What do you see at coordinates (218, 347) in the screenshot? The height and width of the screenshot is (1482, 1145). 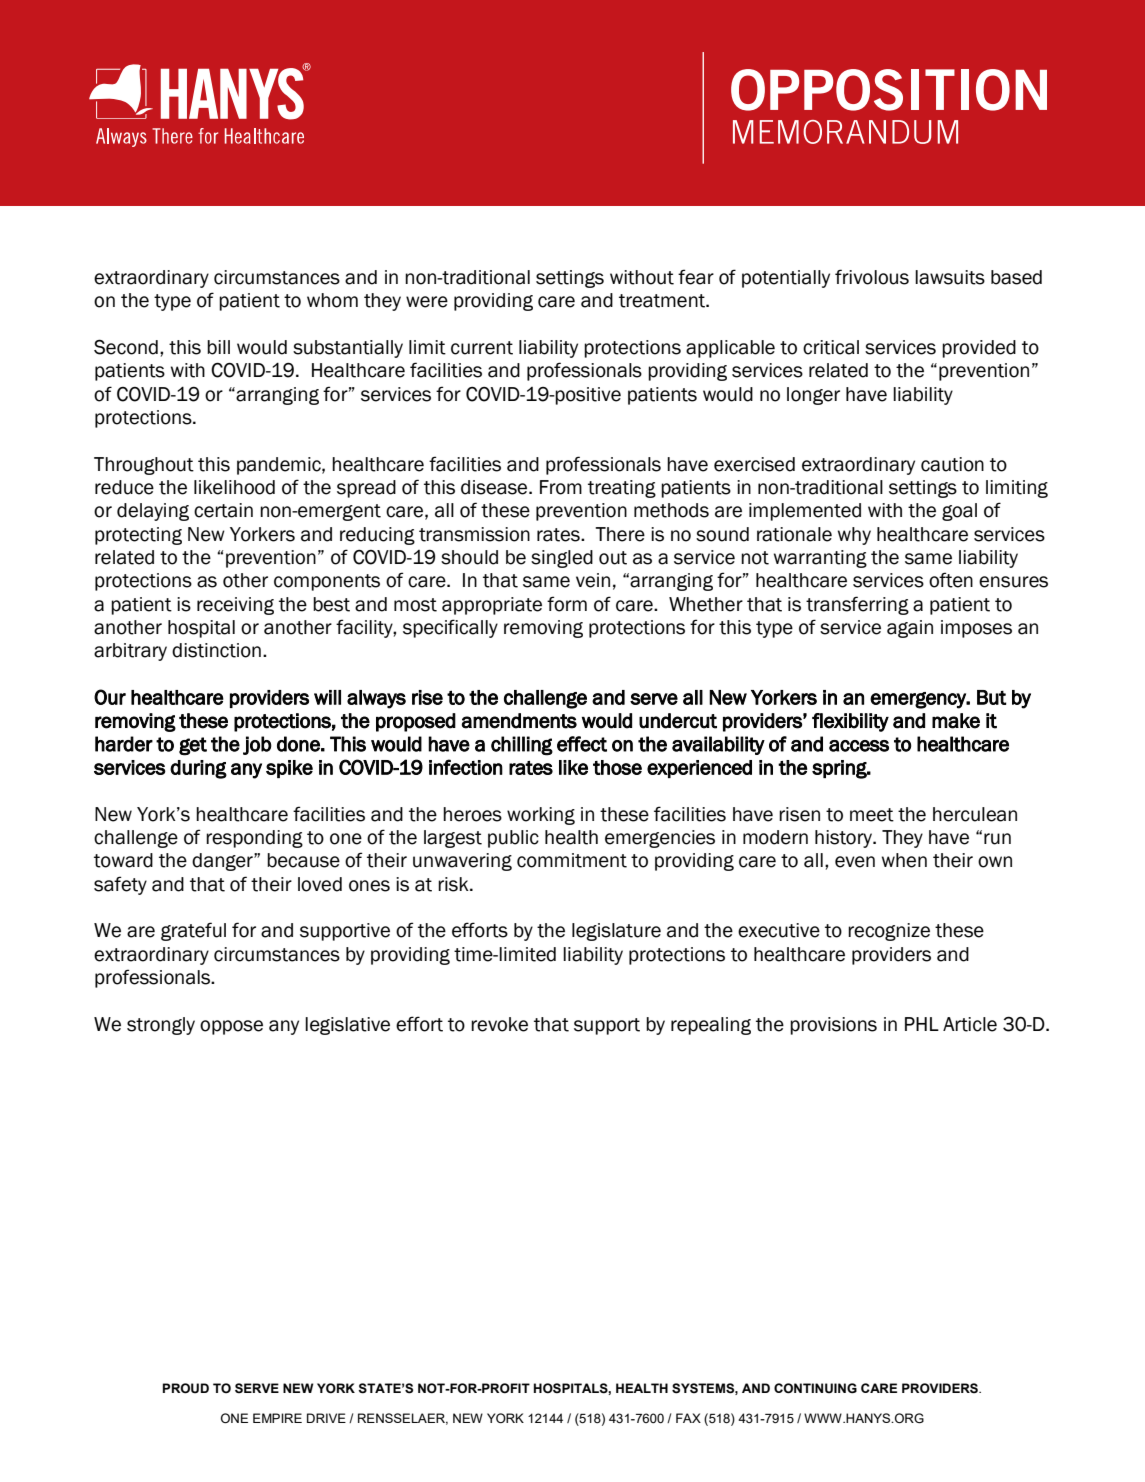 I see `bill` at bounding box center [218, 347].
